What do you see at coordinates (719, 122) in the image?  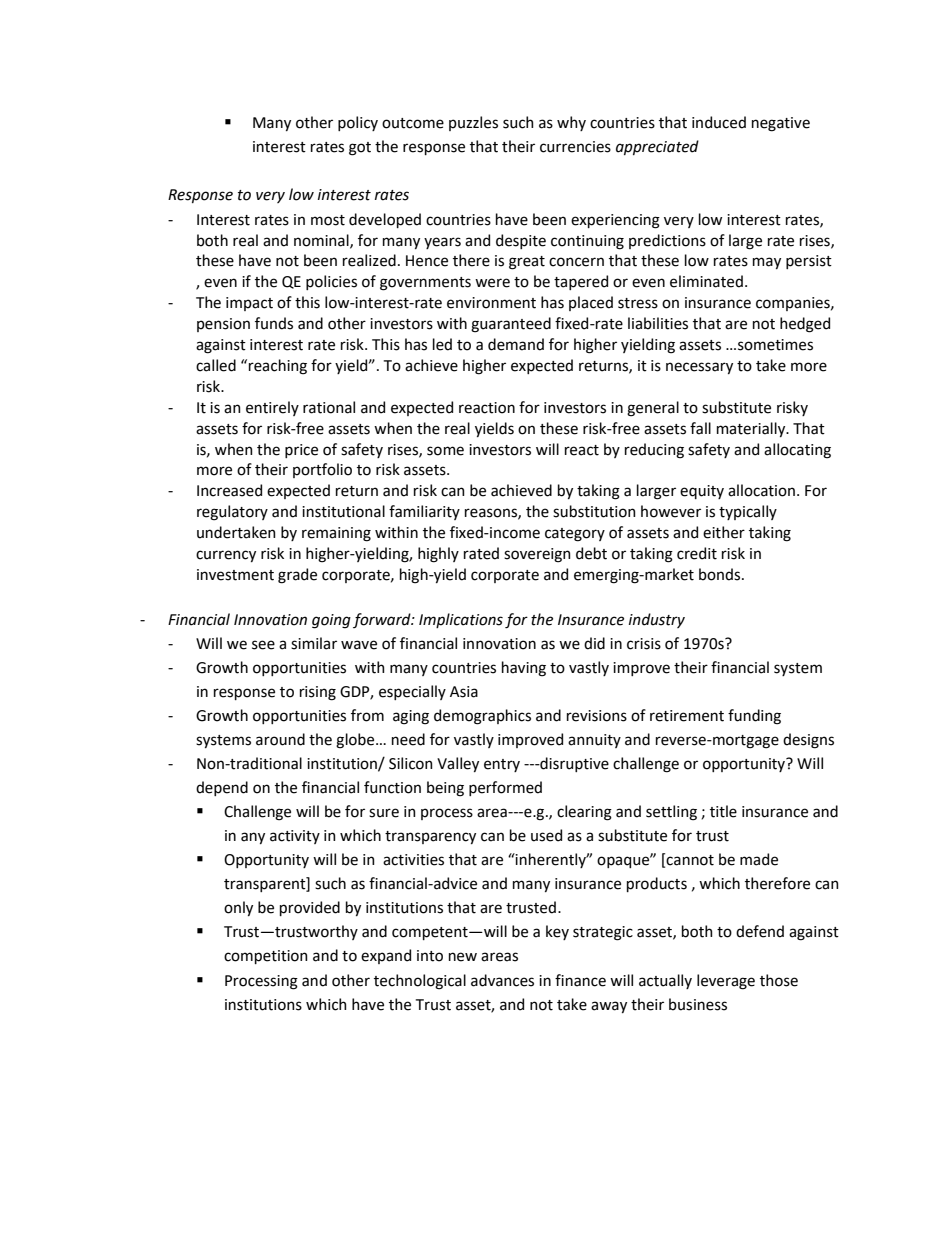 I see `induced` at bounding box center [719, 122].
